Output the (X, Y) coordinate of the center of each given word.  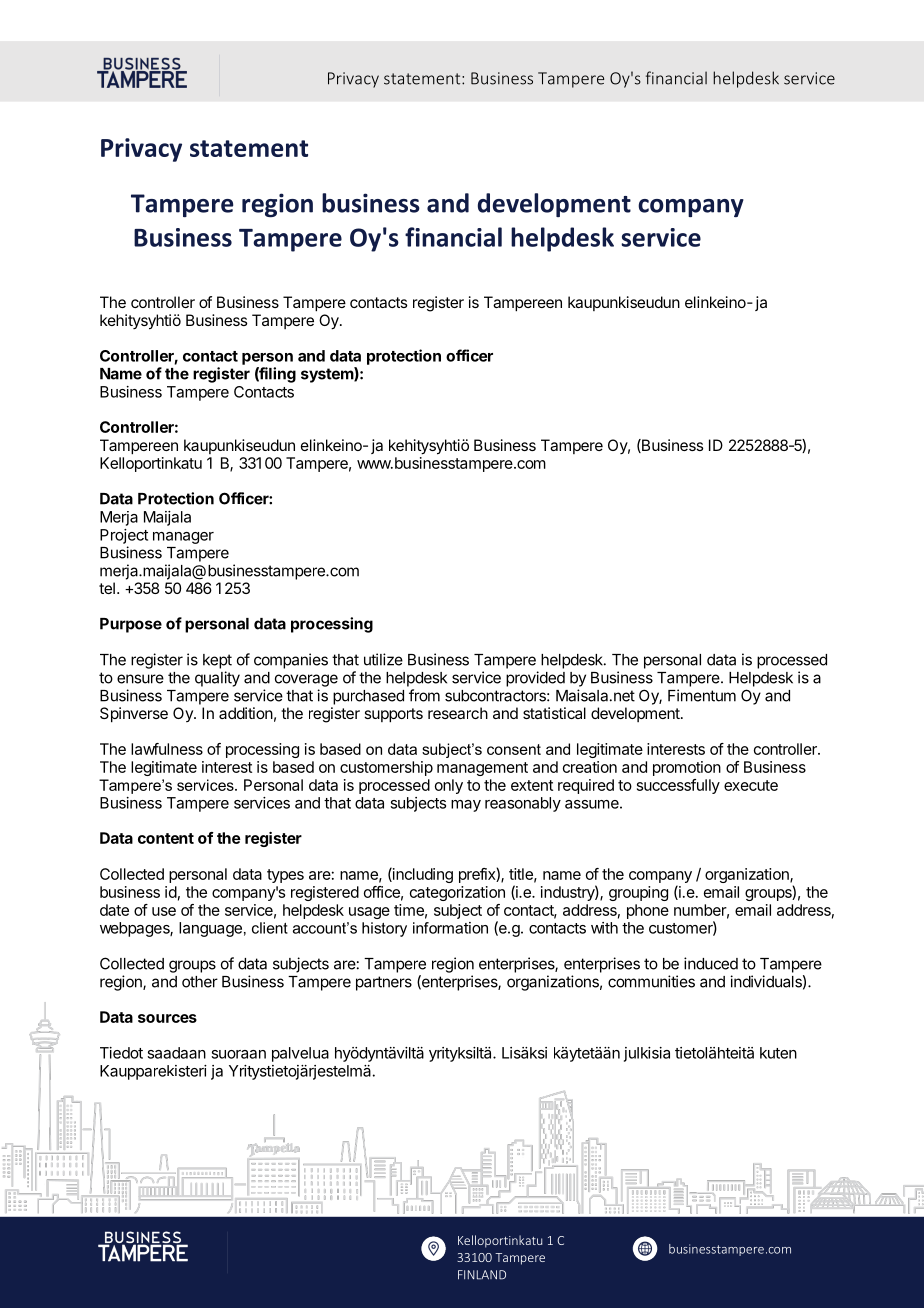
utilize (383, 659)
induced (711, 963)
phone (648, 911)
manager (183, 538)
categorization (457, 893)
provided (535, 679)
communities (651, 981)
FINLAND (482, 1275)
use (164, 911)
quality (217, 679)
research (458, 713)
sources (167, 1018)
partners (384, 983)
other (200, 982)
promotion (687, 768)
